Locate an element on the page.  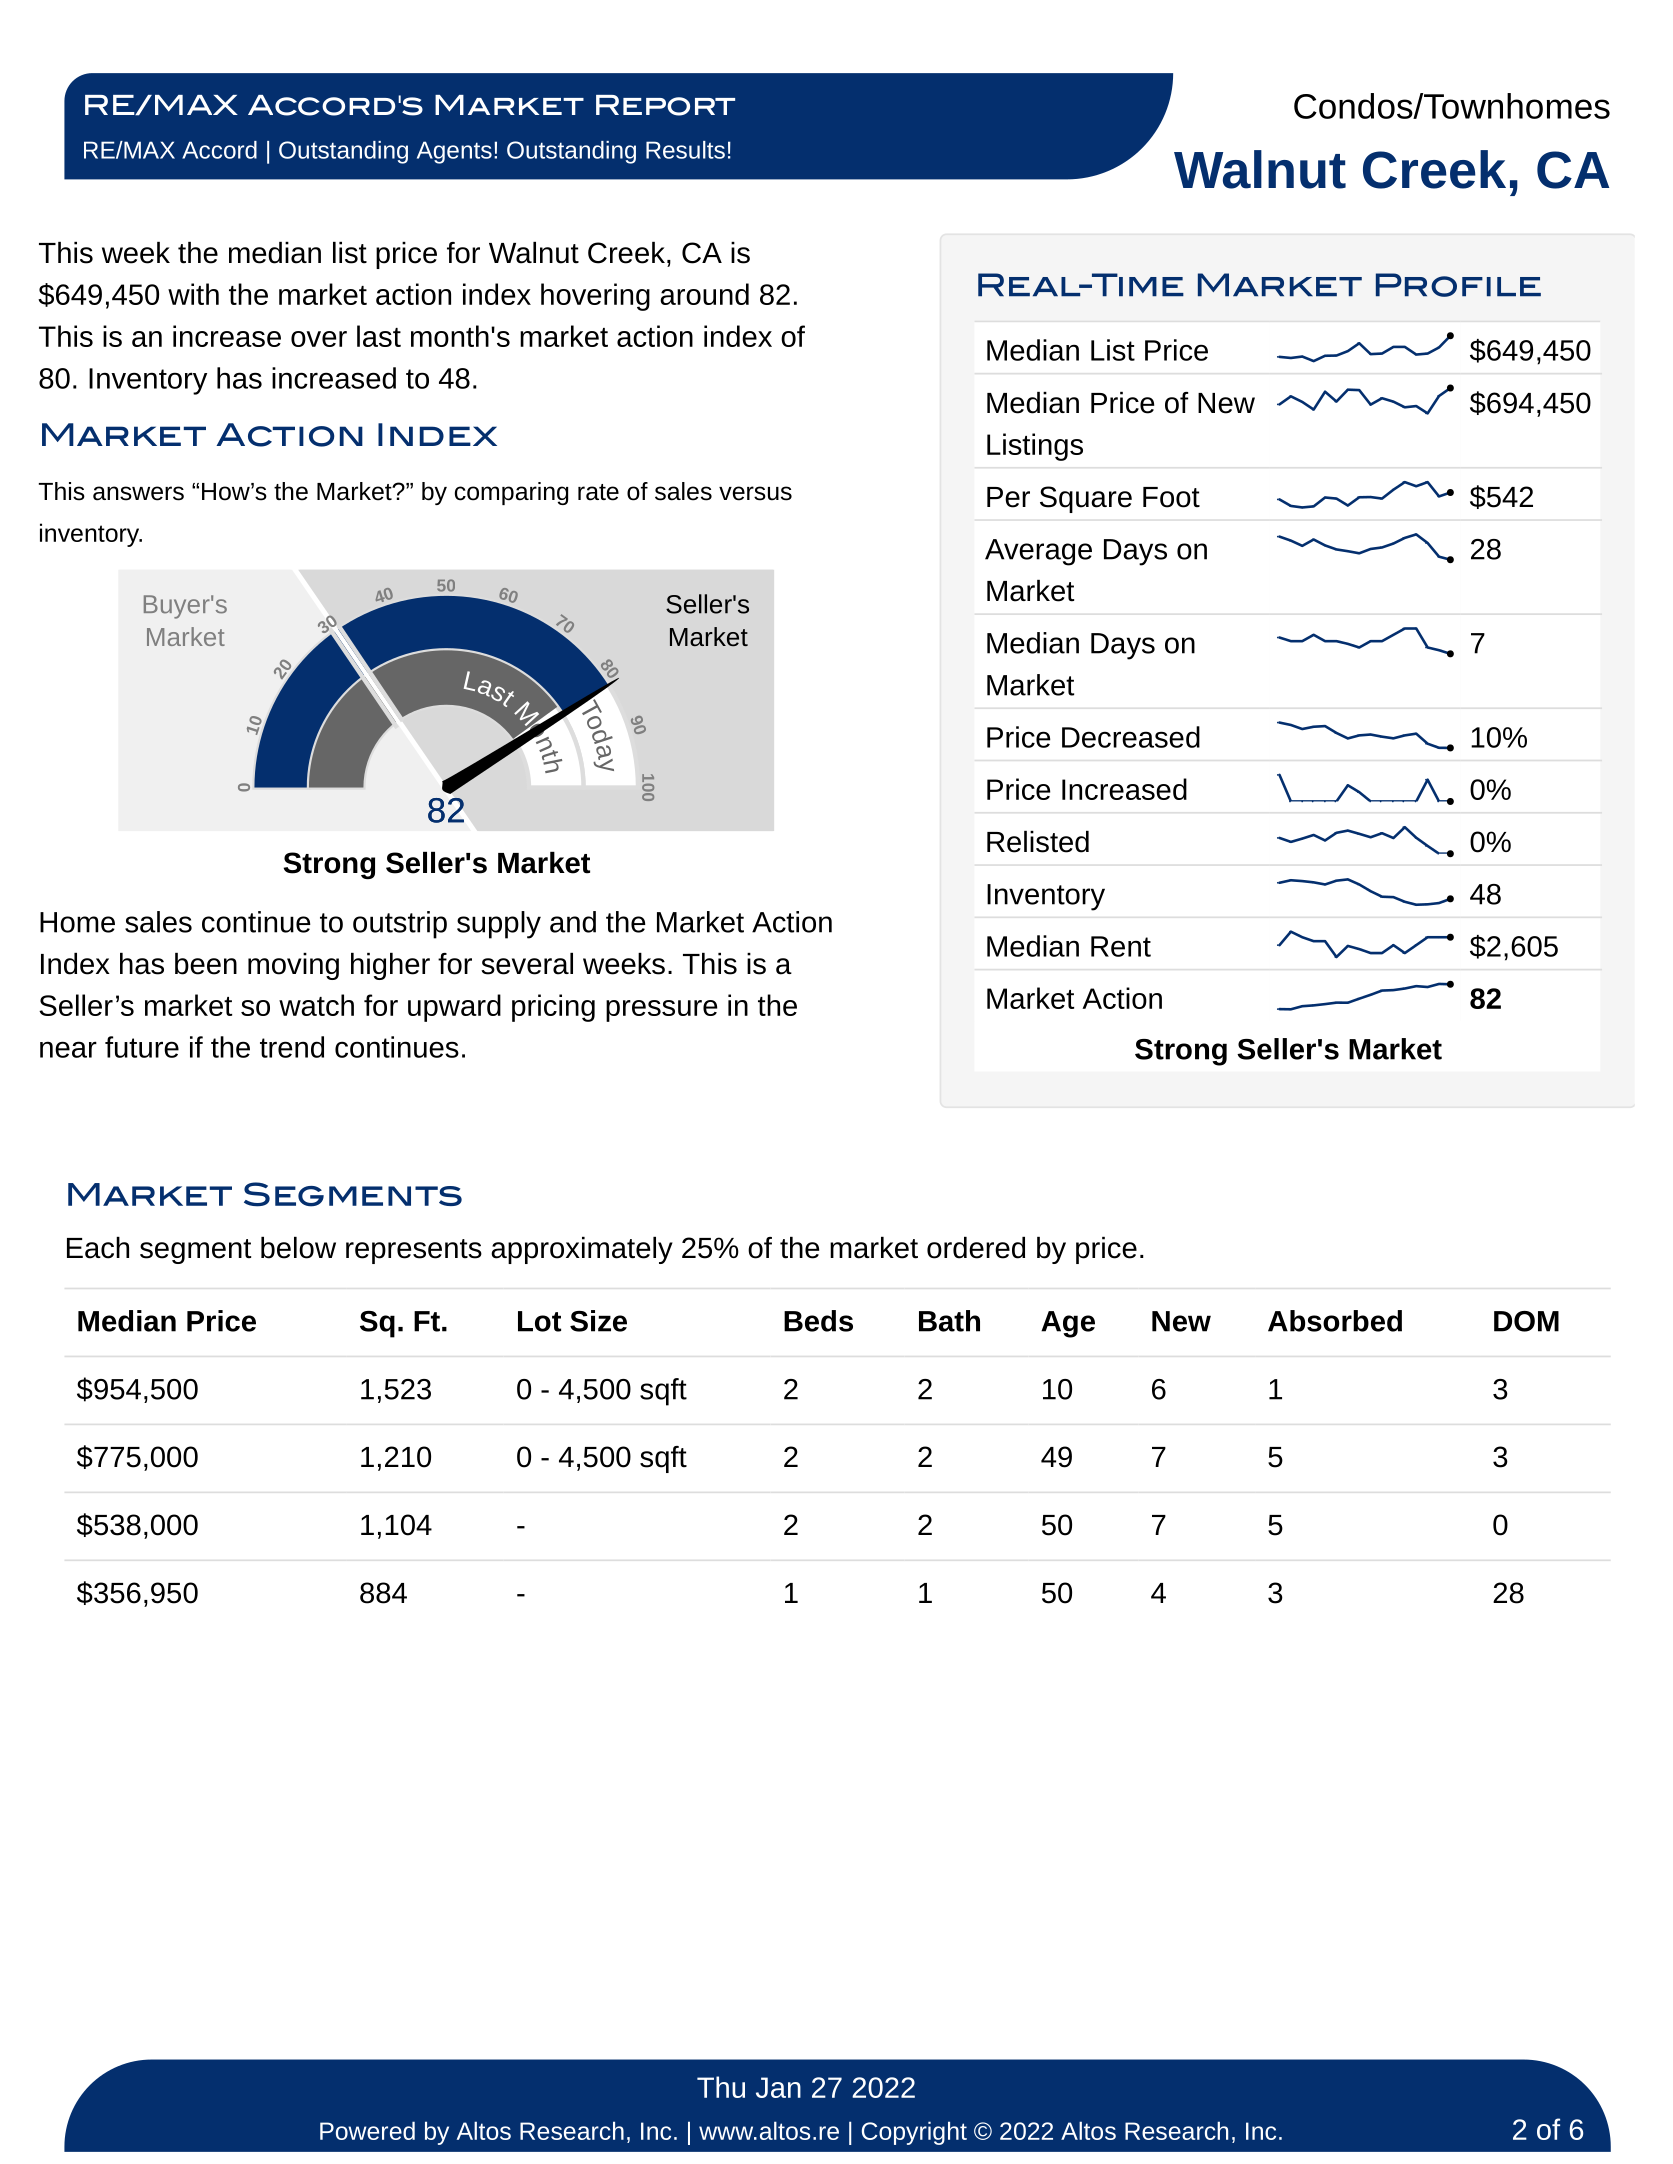
Absorbed is located at coordinates (1335, 1321).
